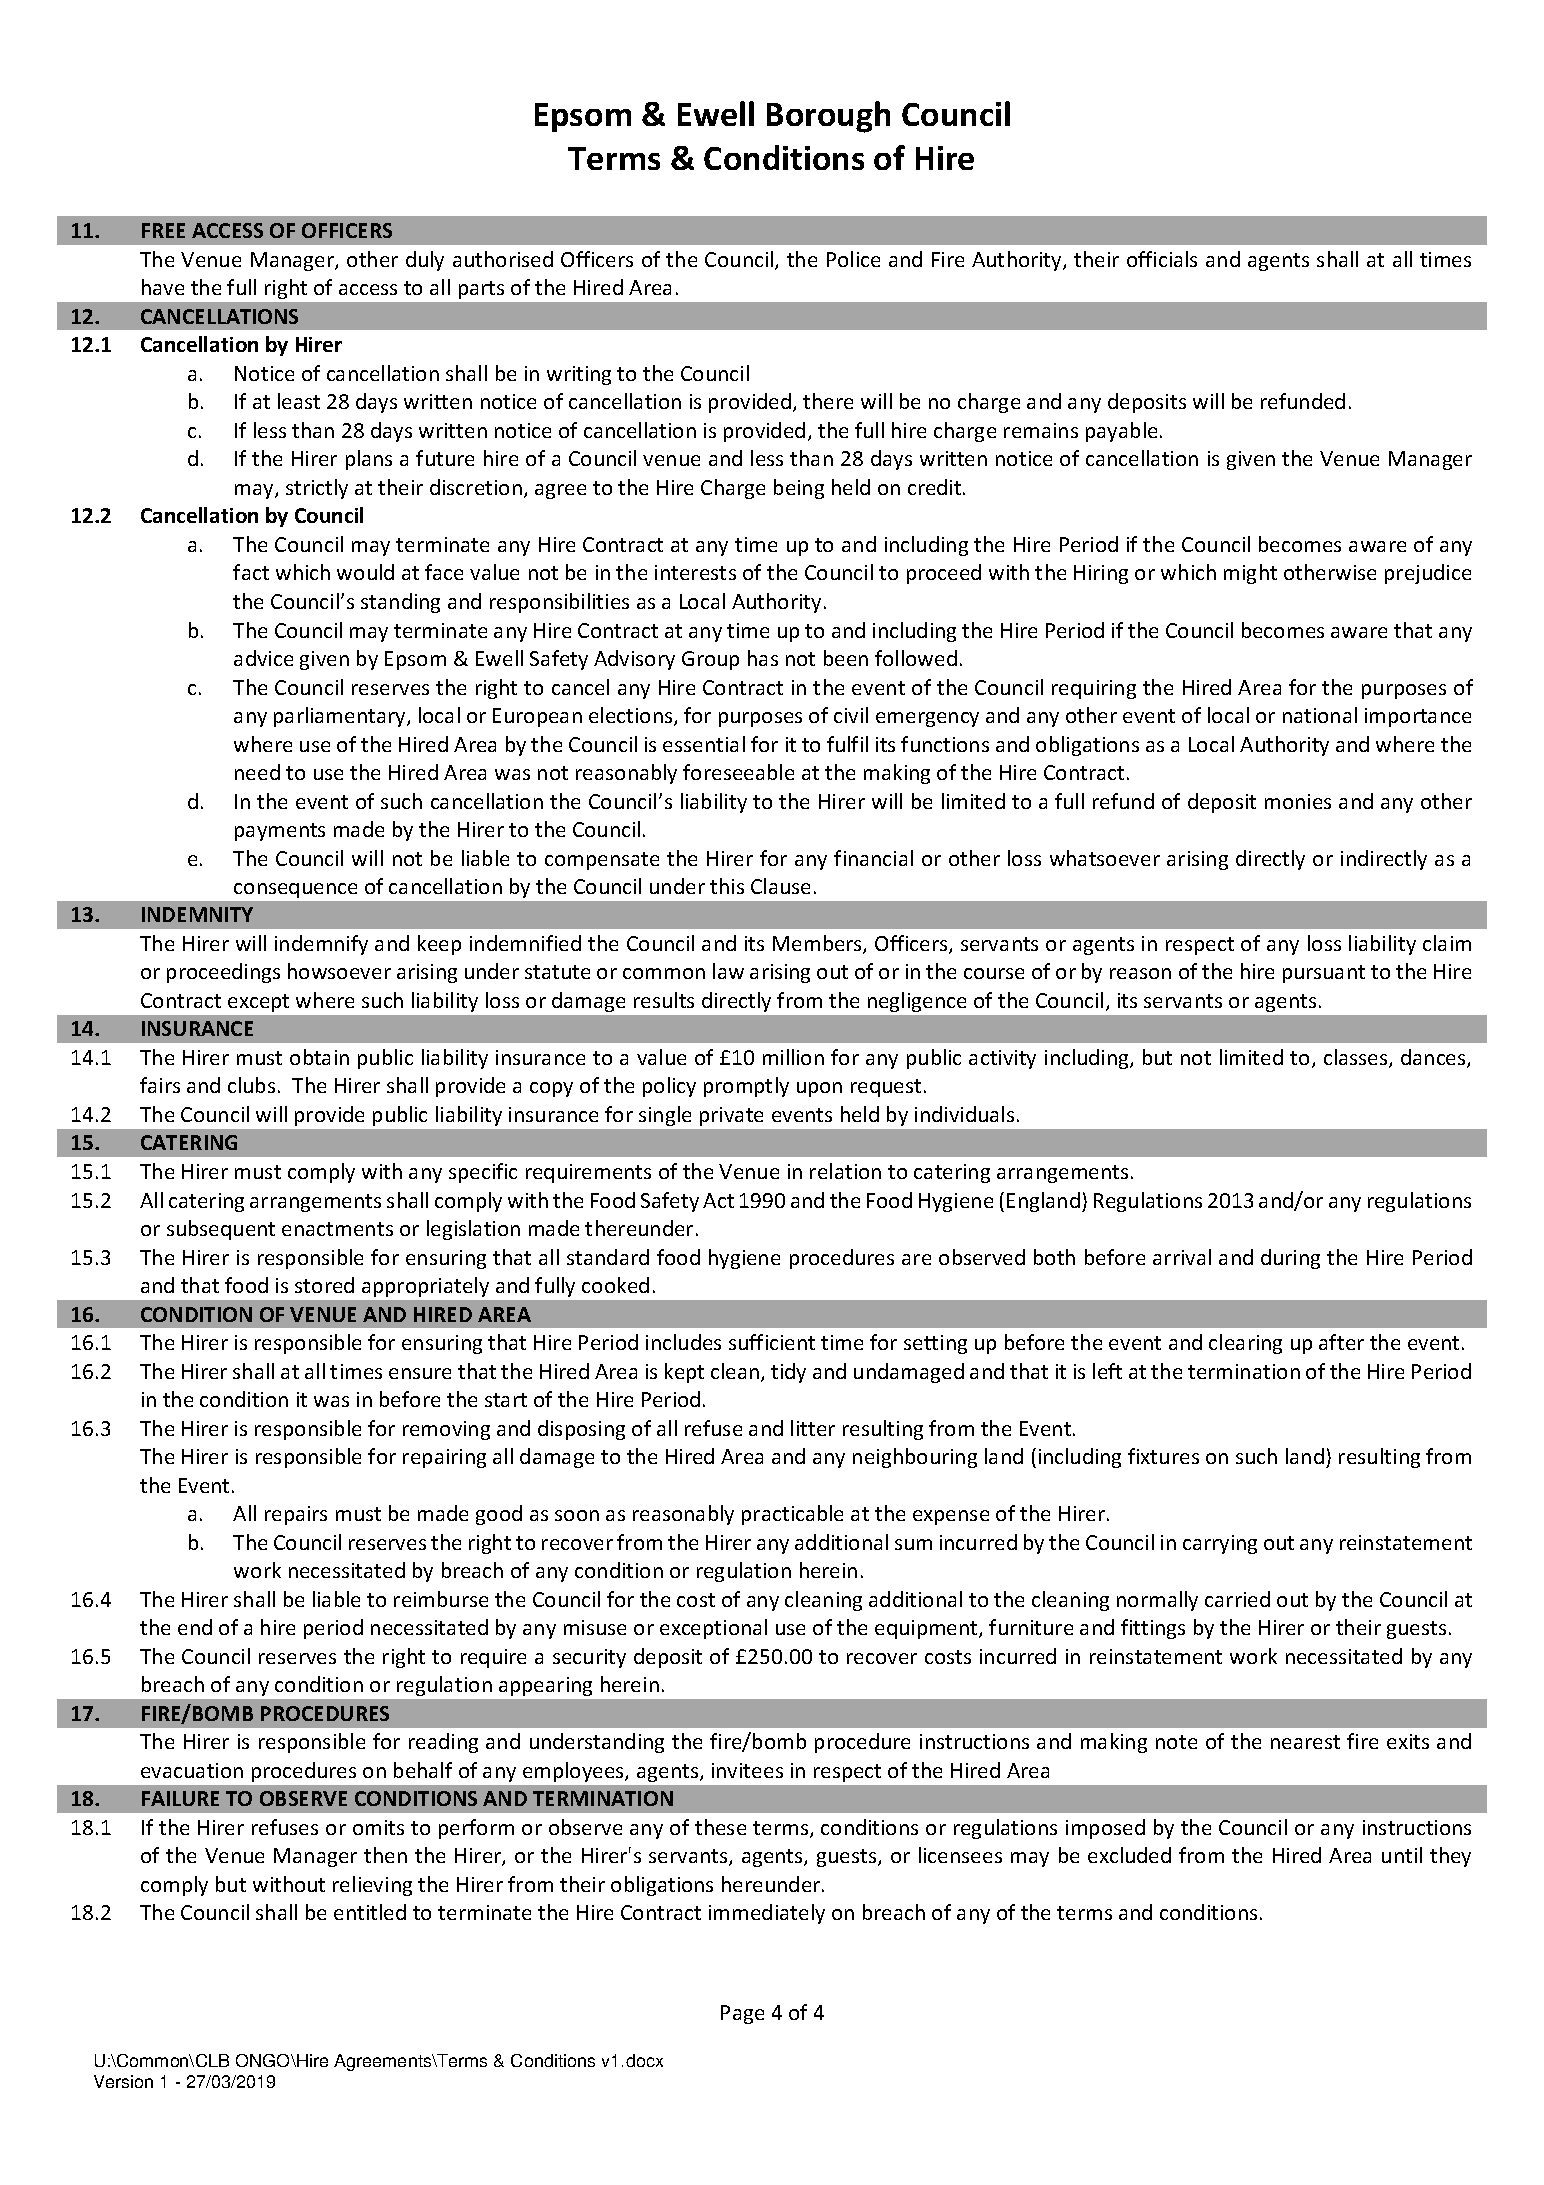  Describe the element at coordinates (1162, 259) in the screenshot. I see `officials` at that location.
